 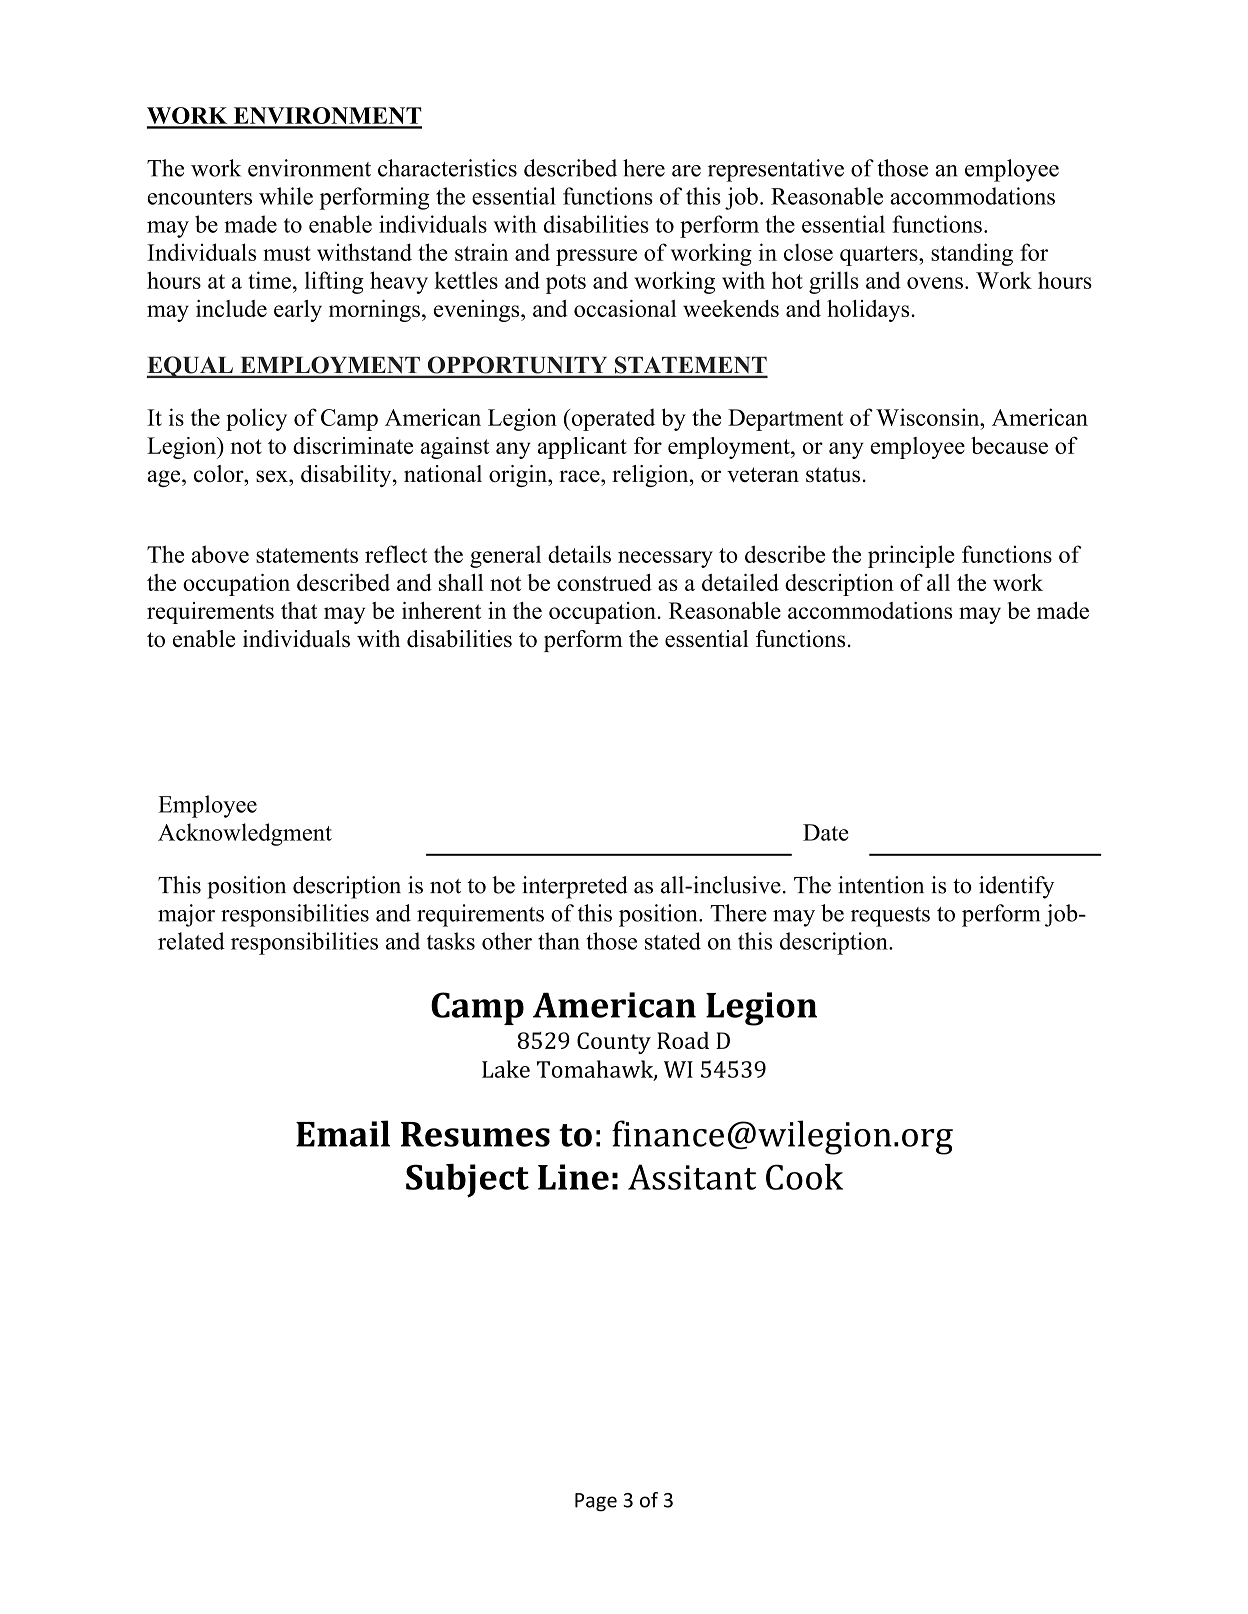 What do you see at coordinates (245, 834) in the document?
I see `Acknowledgment` at bounding box center [245, 834].
